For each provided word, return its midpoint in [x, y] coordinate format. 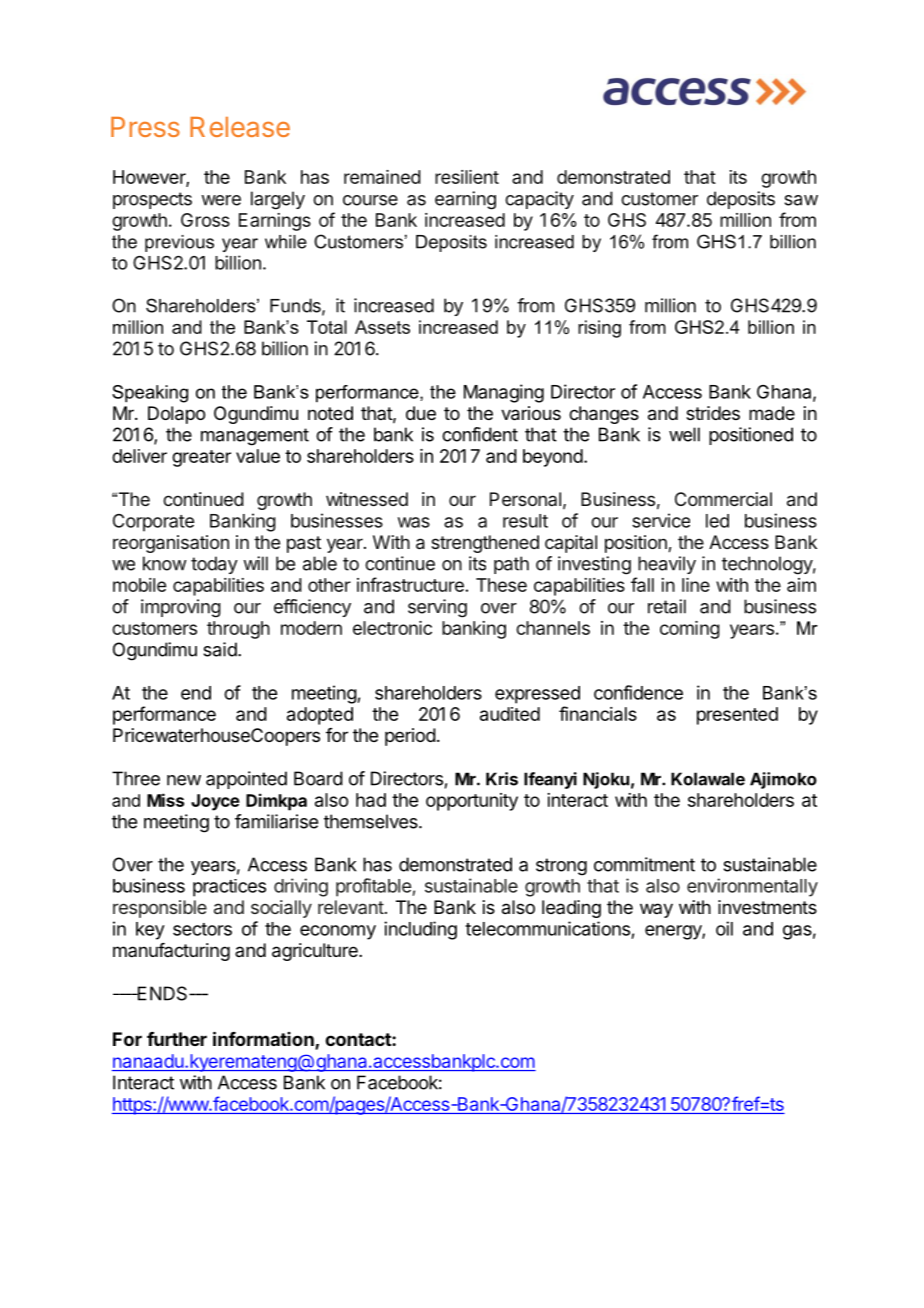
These [501, 585]
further [177, 1039]
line [696, 585]
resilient [467, 177]
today [214, 565]
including [420, 930]
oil [724, 928]
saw [801, 200]
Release [240, 127]
